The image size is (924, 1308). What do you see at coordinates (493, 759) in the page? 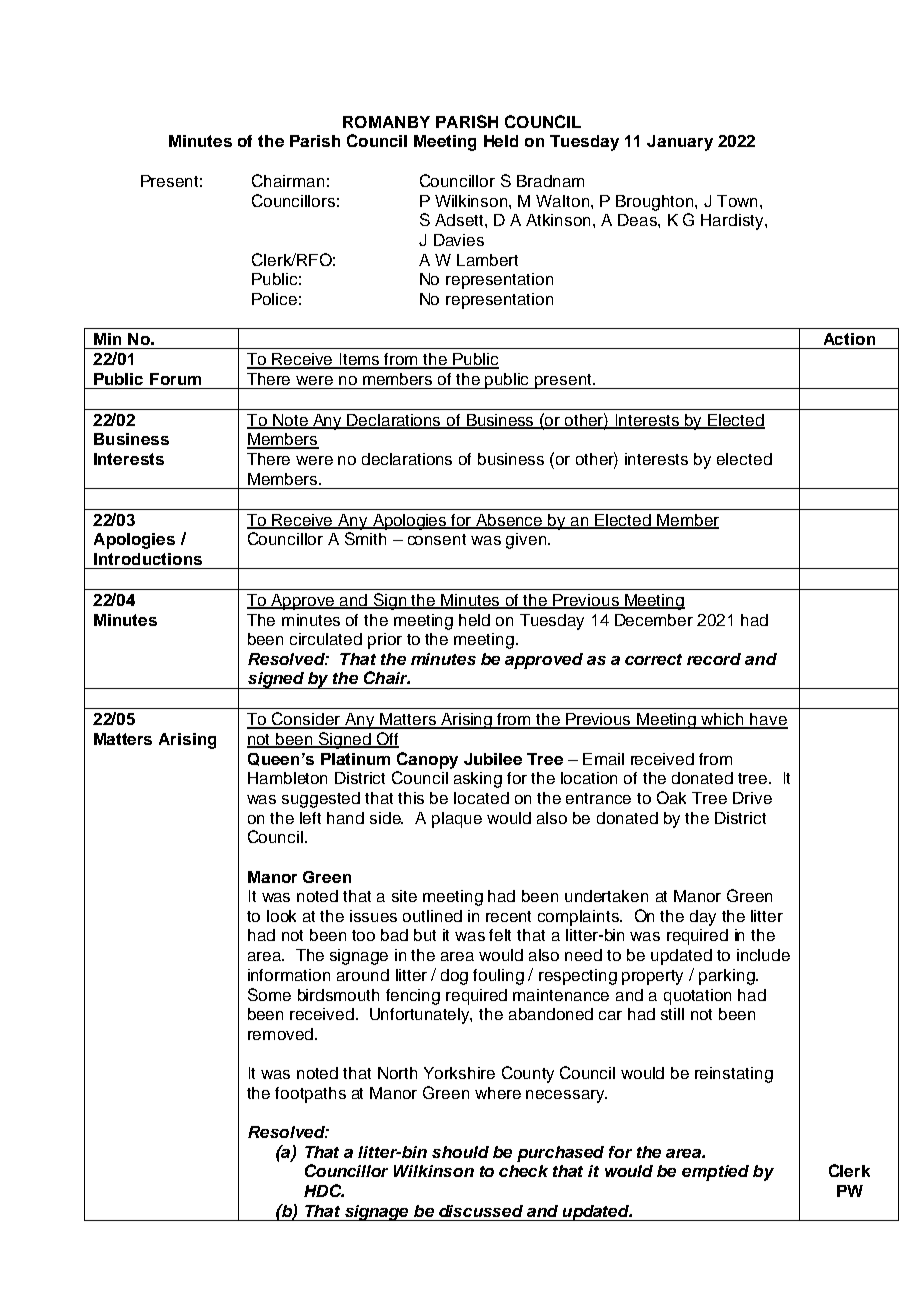
I see `Jubilee` at bounding box center [493, 759].
